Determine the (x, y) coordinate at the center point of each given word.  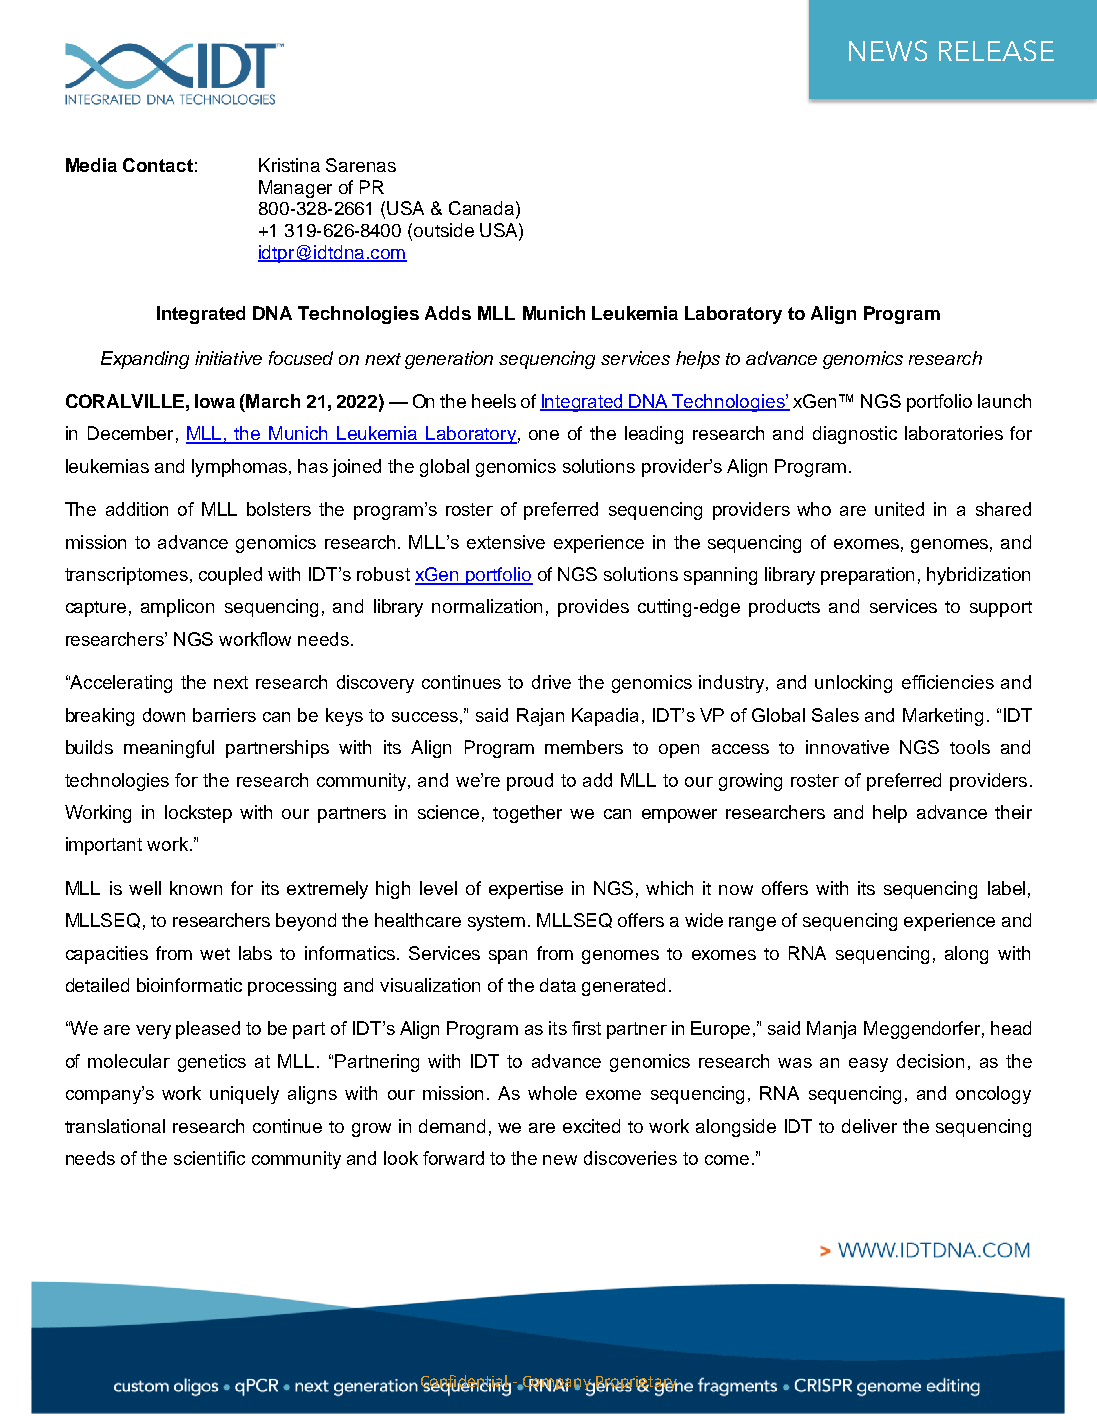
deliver (869, 1126)
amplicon (177, 608)
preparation (867, 576)
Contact (158, 165)
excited (591, 1126)
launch (1004, 401)
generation (449, 360)
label (1006, 888)
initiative (228, 358)
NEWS (888, 50)
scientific (209, 1158)
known (196, 888)
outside (444, 230)
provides (593, 608)
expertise (526, 890)
